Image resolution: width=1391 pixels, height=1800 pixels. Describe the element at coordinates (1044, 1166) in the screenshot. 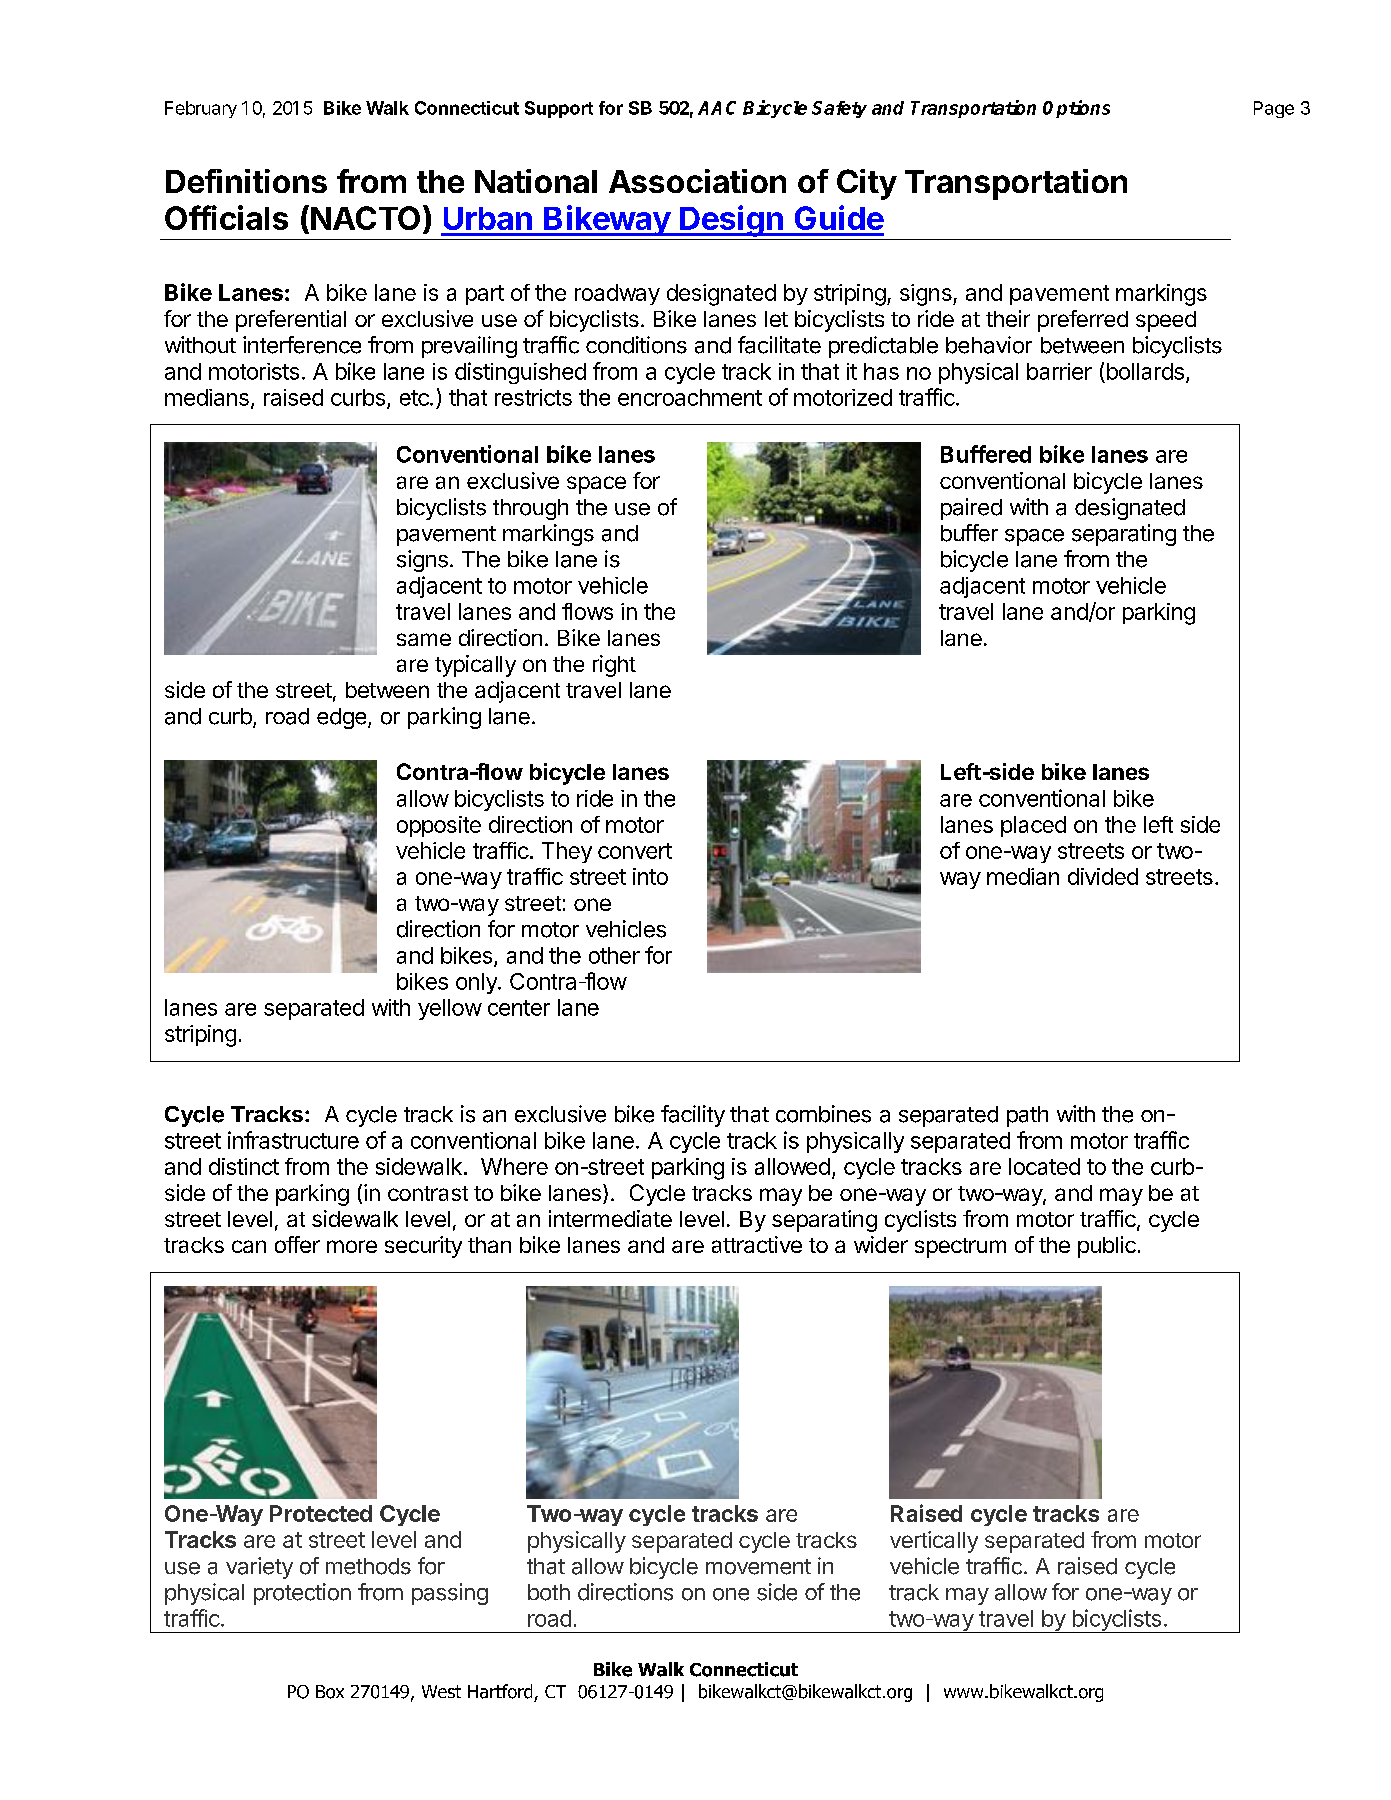

I see `located` at that location.
